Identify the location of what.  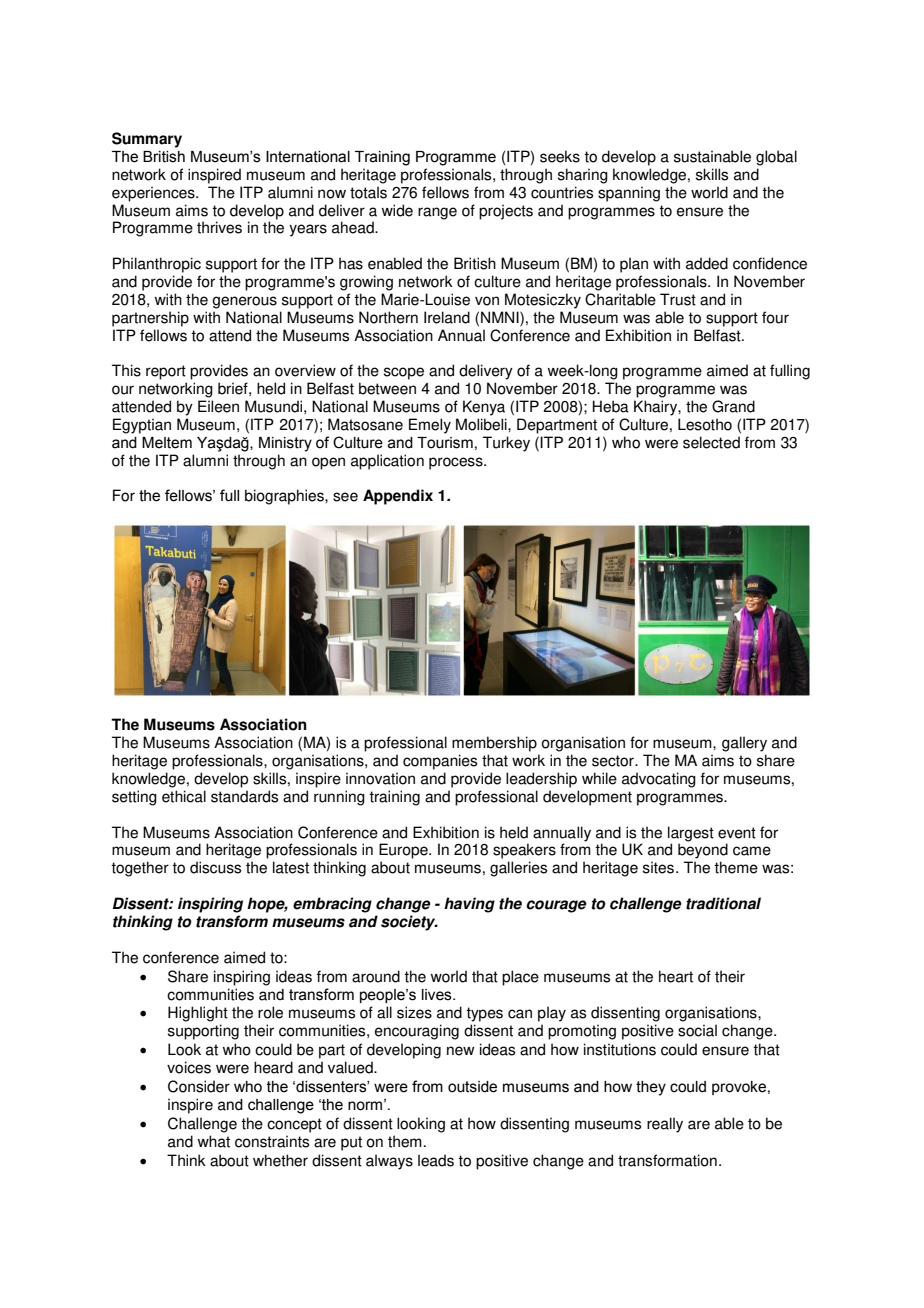
(213, 1141).
